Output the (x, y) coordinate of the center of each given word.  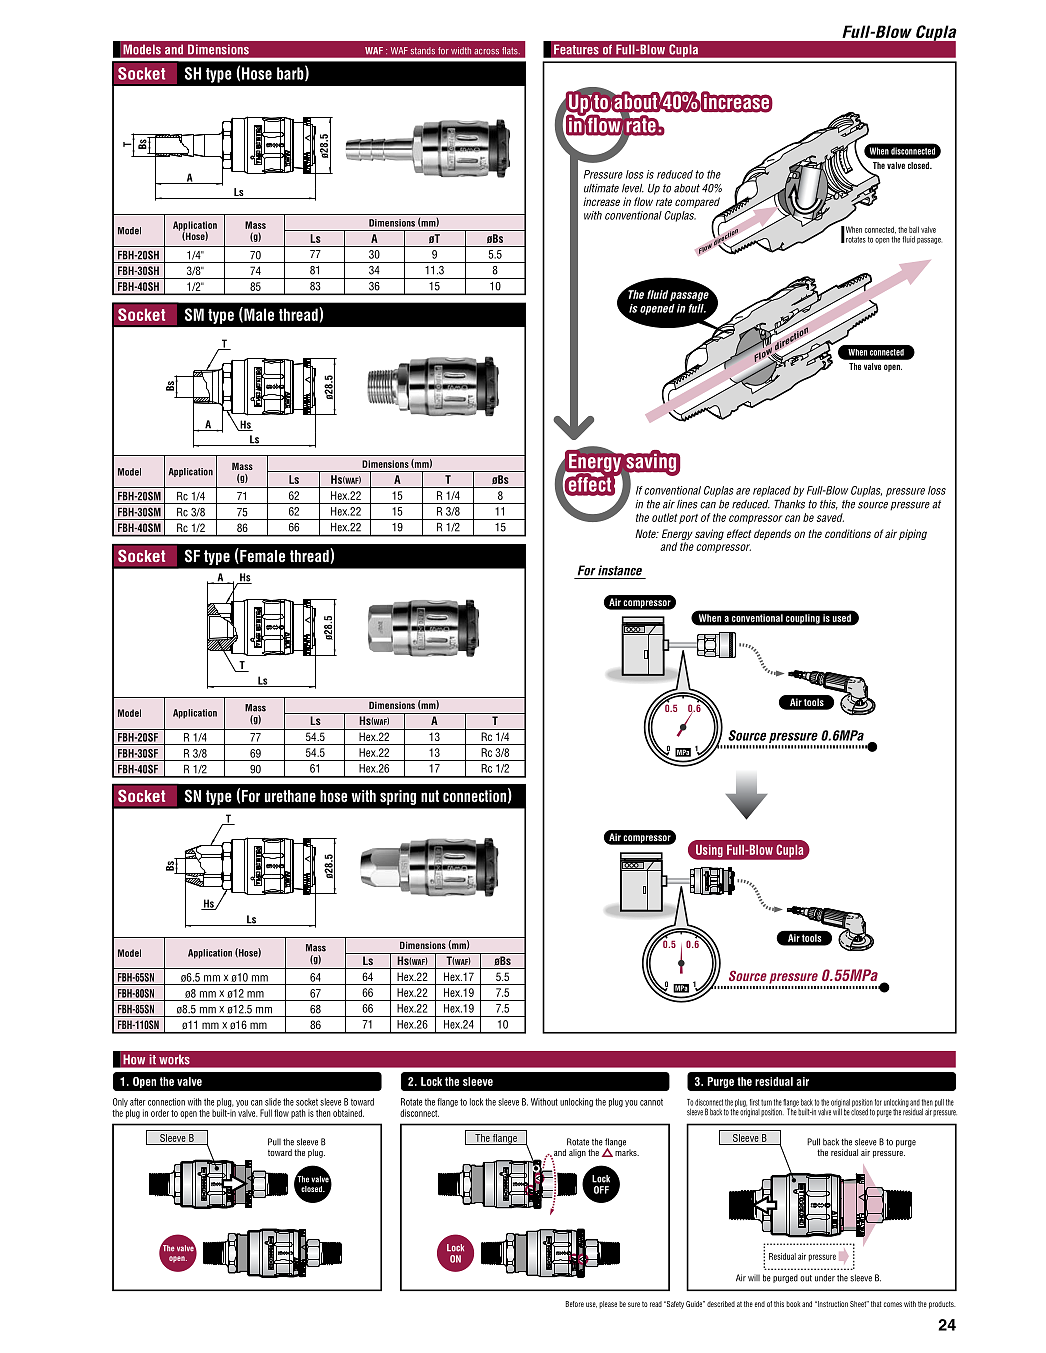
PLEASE (608, 1304)
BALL (914, 229)
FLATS (511, 50)
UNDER (825, 1278)
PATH (298, 1114)
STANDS (423, 51)
